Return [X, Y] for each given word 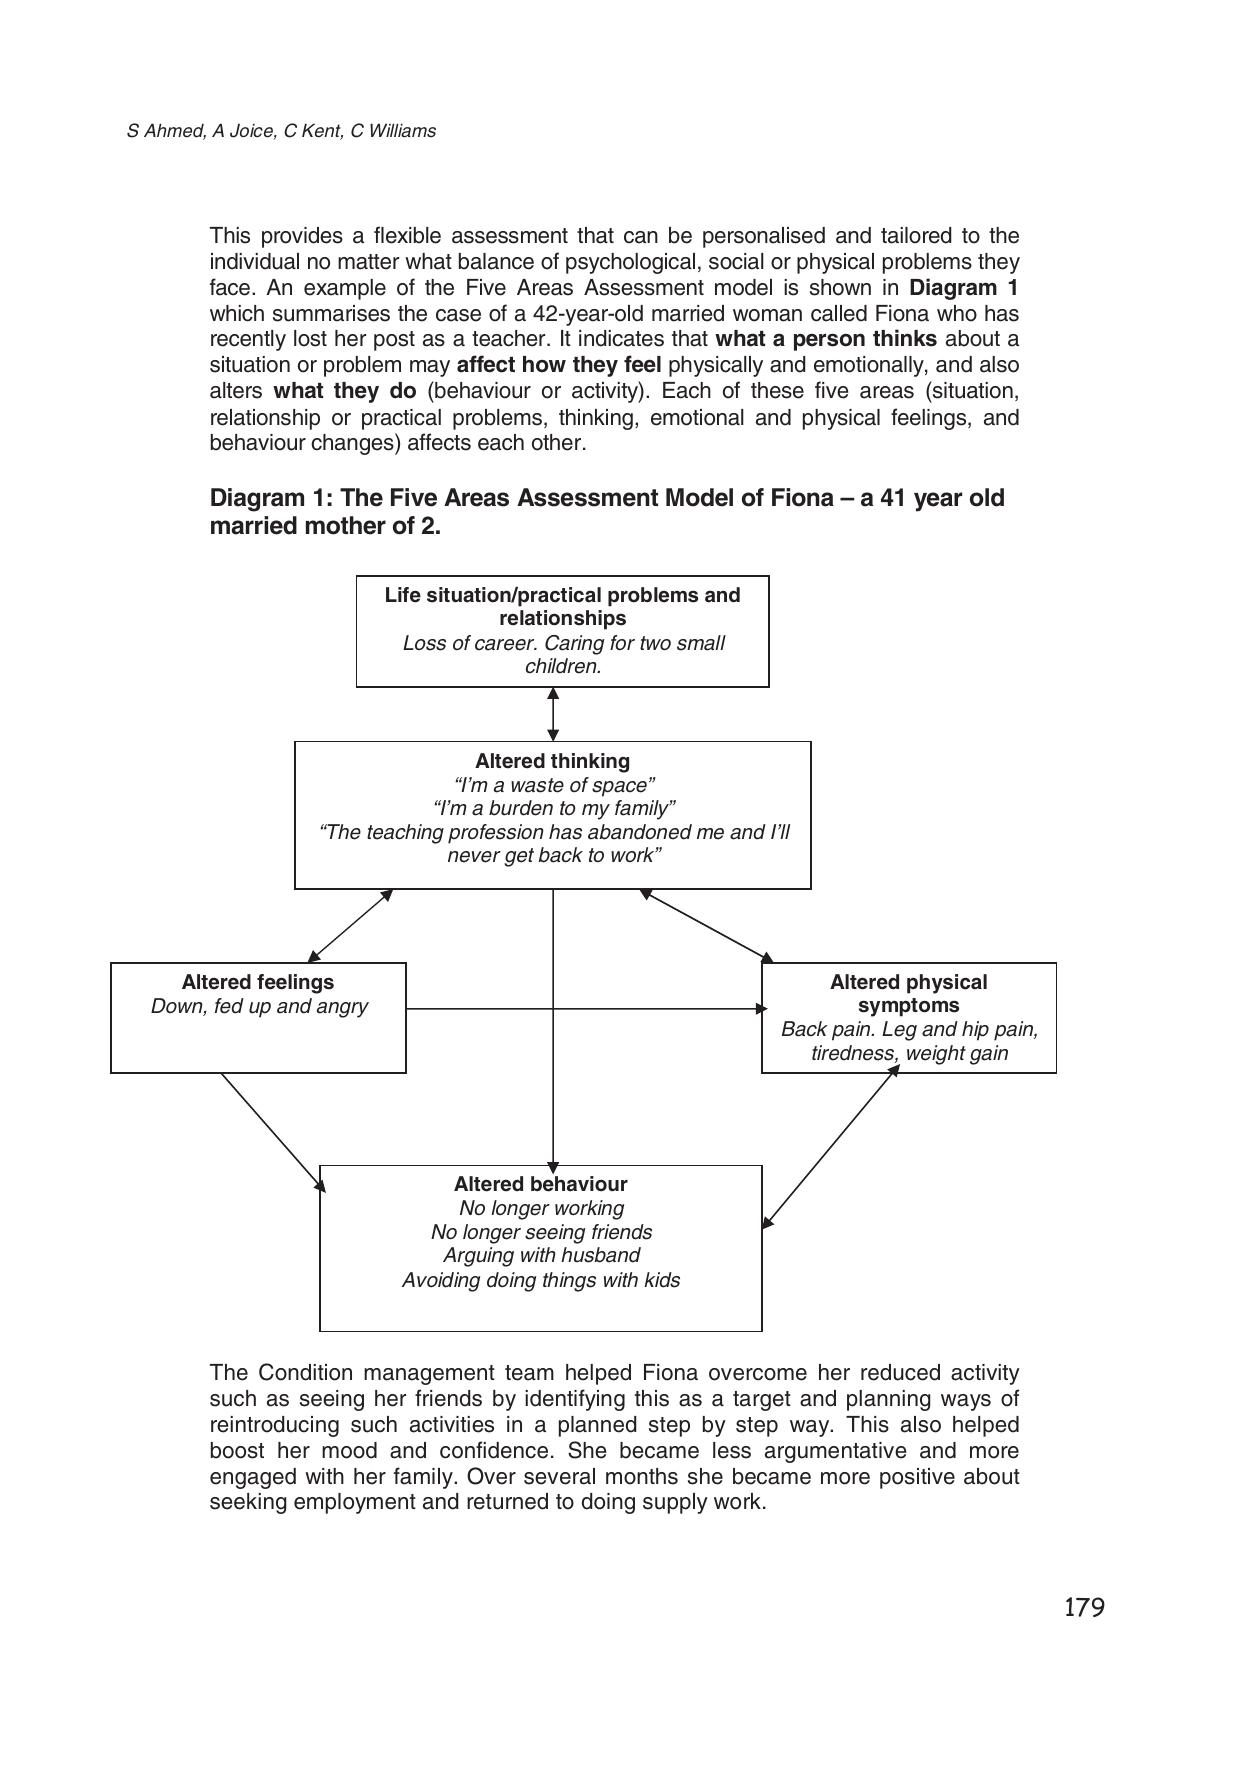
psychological [630, 263]
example [345, 289]
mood [349, 1450]
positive [917, 1478]
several [559, 1476]
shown [840, 287]
